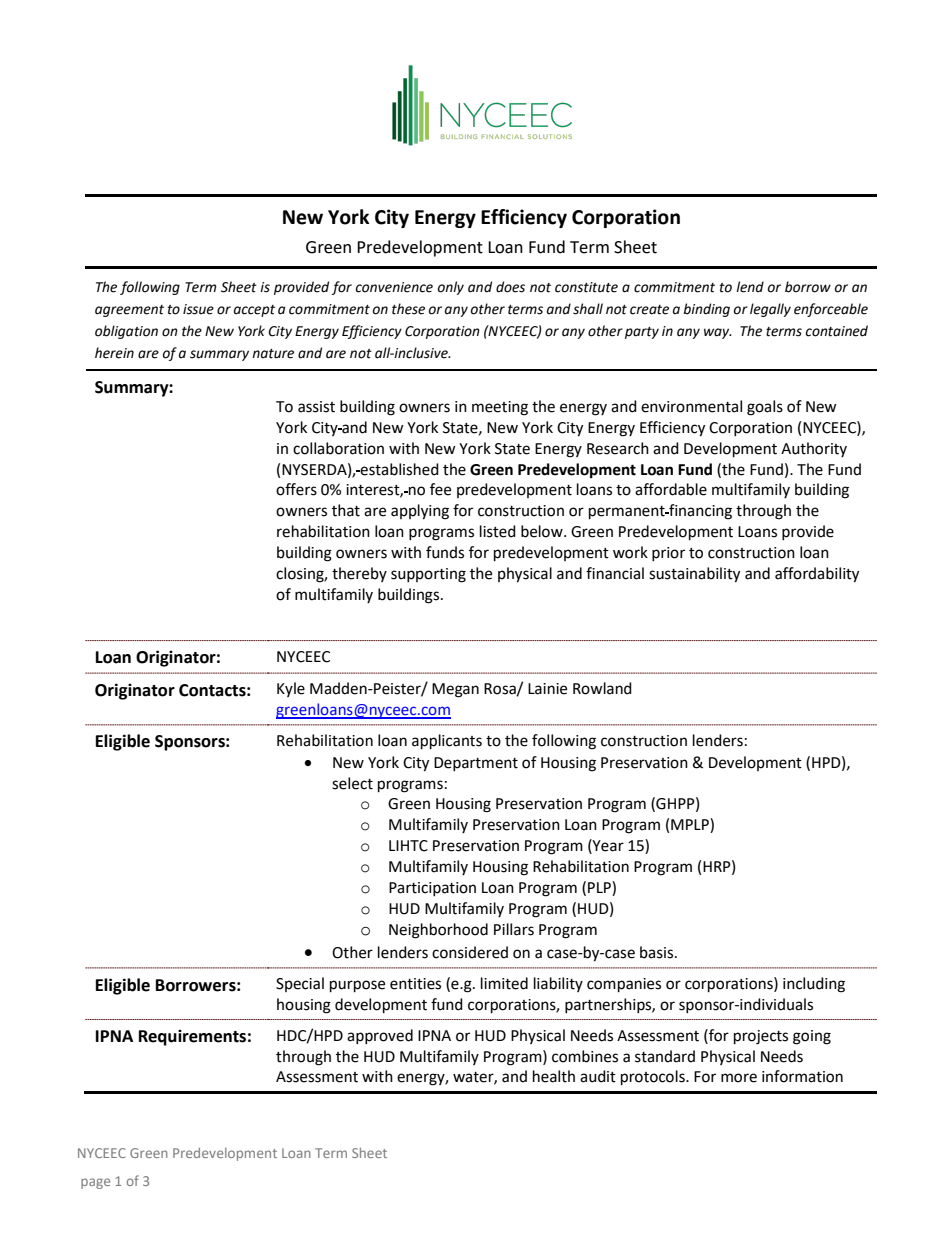 This image has width=952, height=1233. What do you see at coordinates (198, 309) in the image?
I see `issue` at bounding box center [198, 309].
